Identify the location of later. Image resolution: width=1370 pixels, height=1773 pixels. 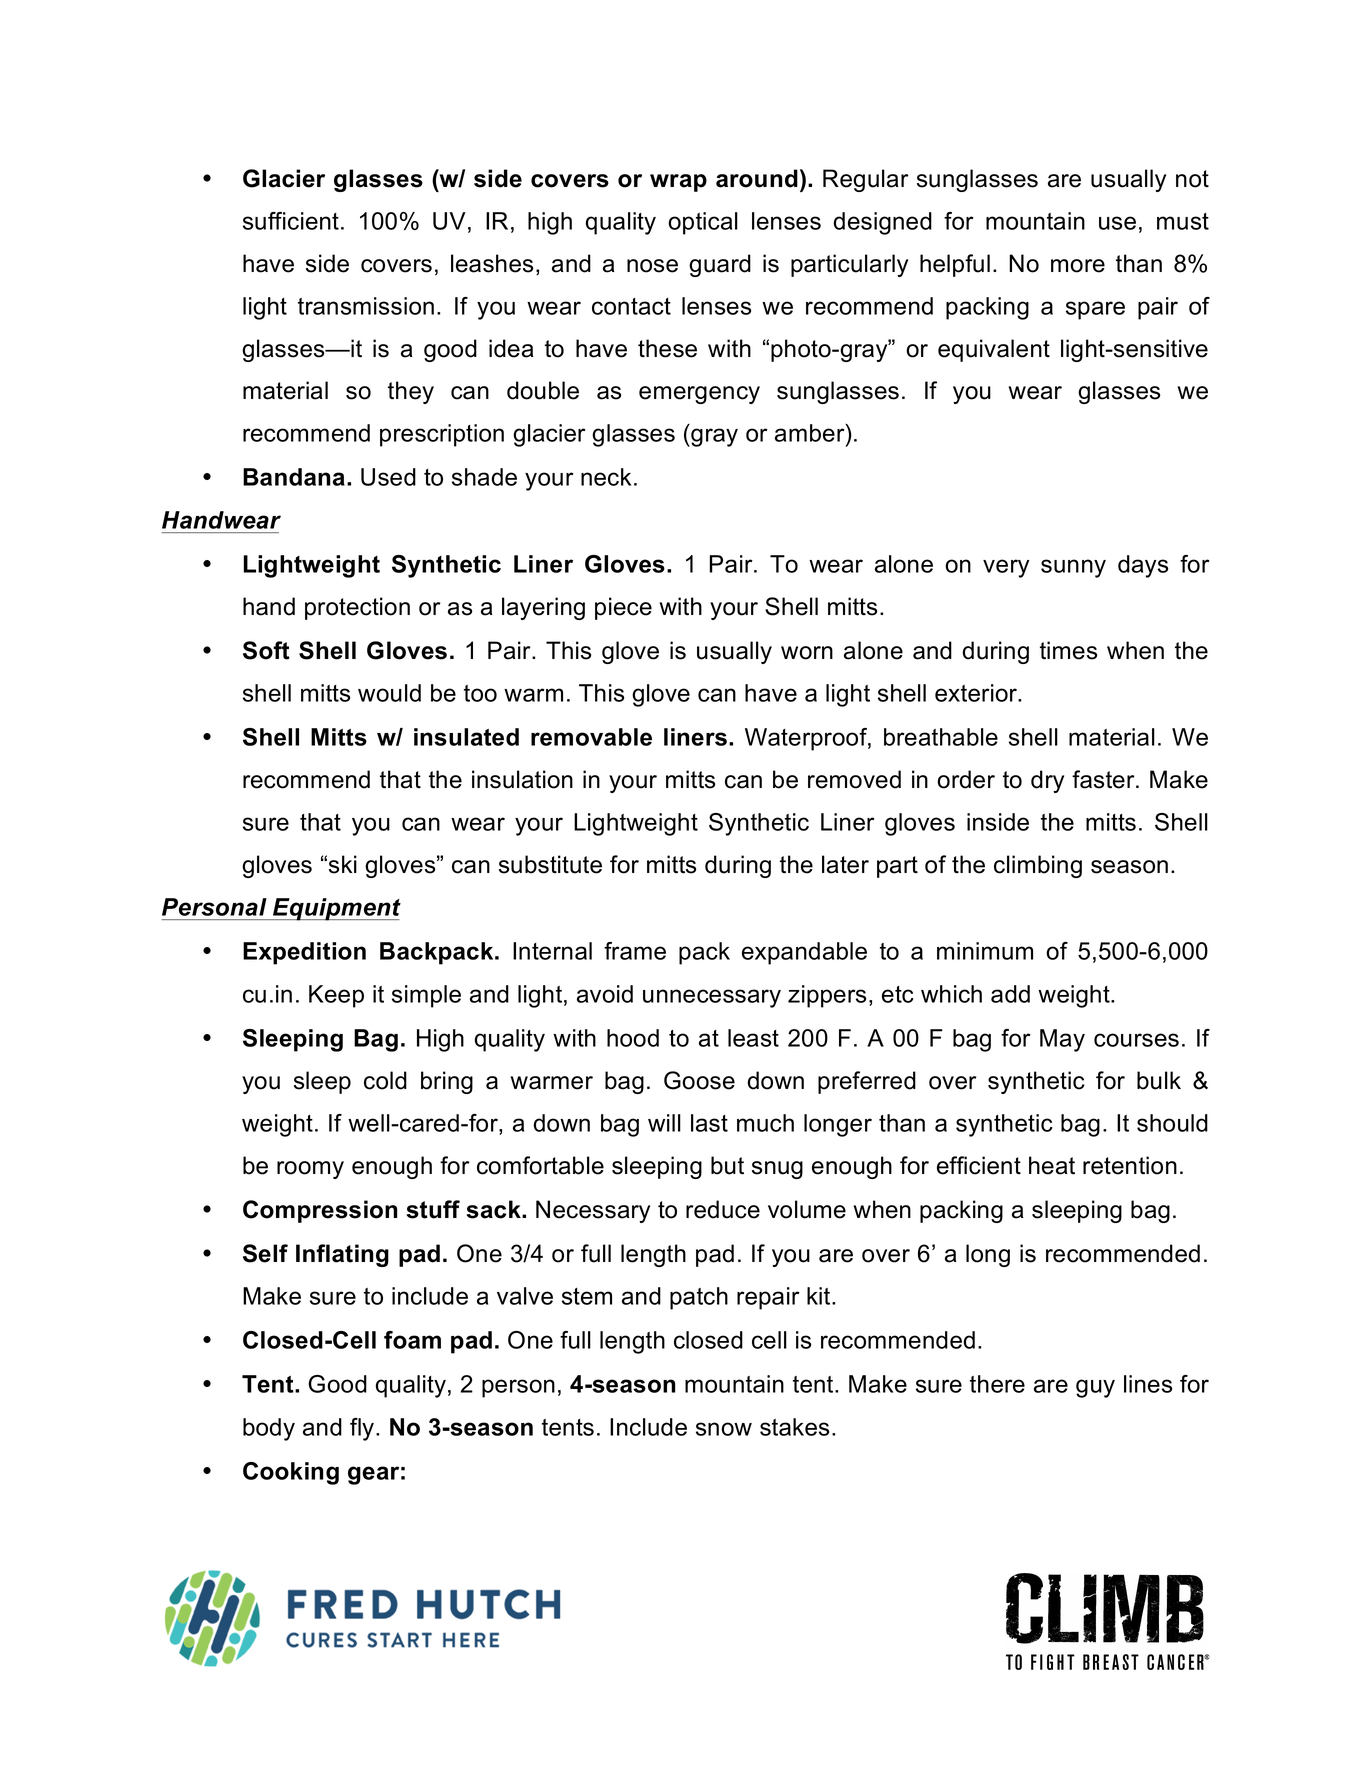
(845, 864).
